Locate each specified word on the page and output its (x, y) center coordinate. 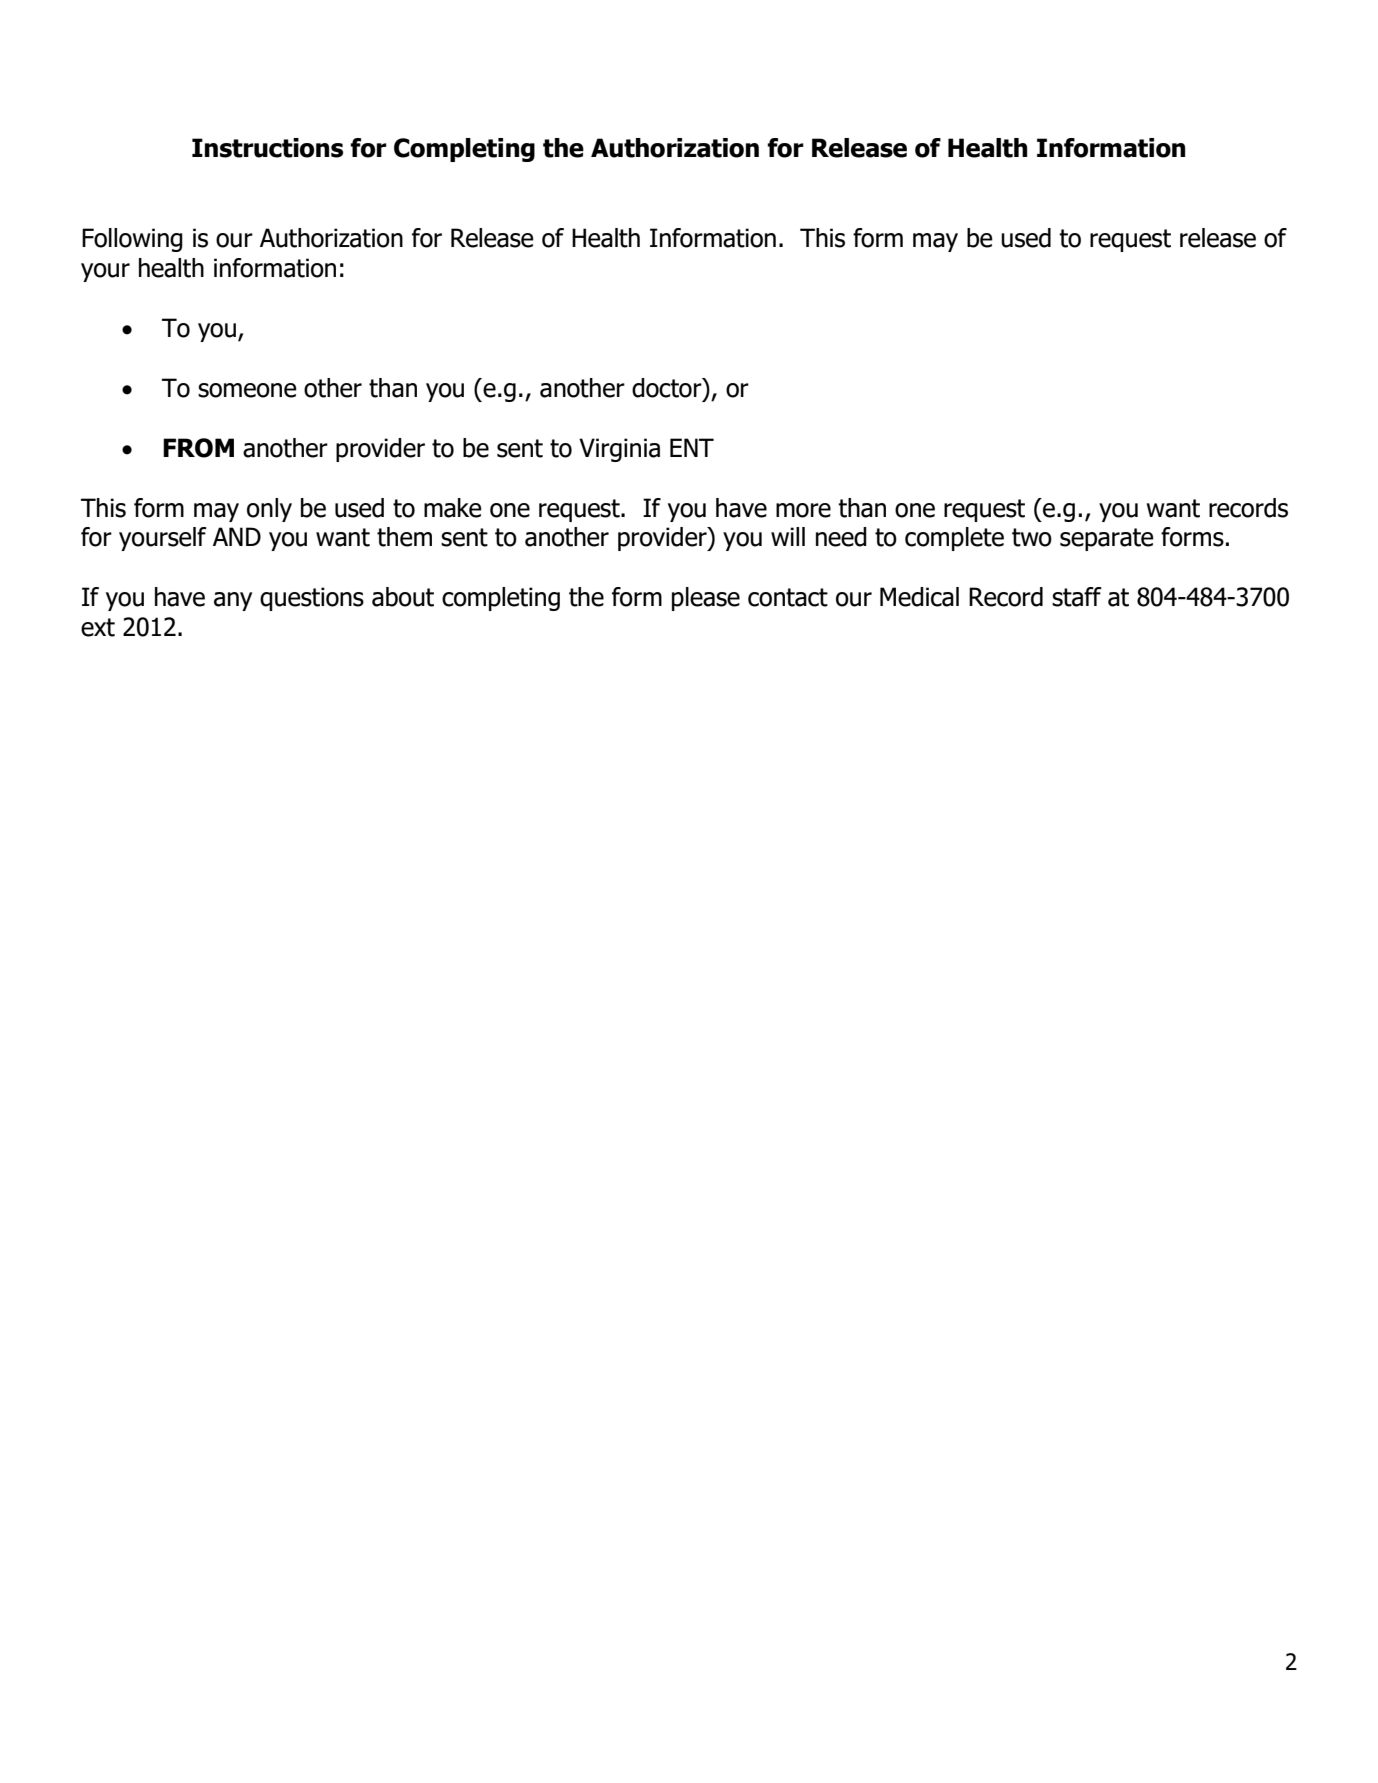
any (233, 601)
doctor (668, 388)
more (803, 510)
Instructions (267, 148)
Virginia (619, 450)
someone (247, 390)
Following (132, 240)
